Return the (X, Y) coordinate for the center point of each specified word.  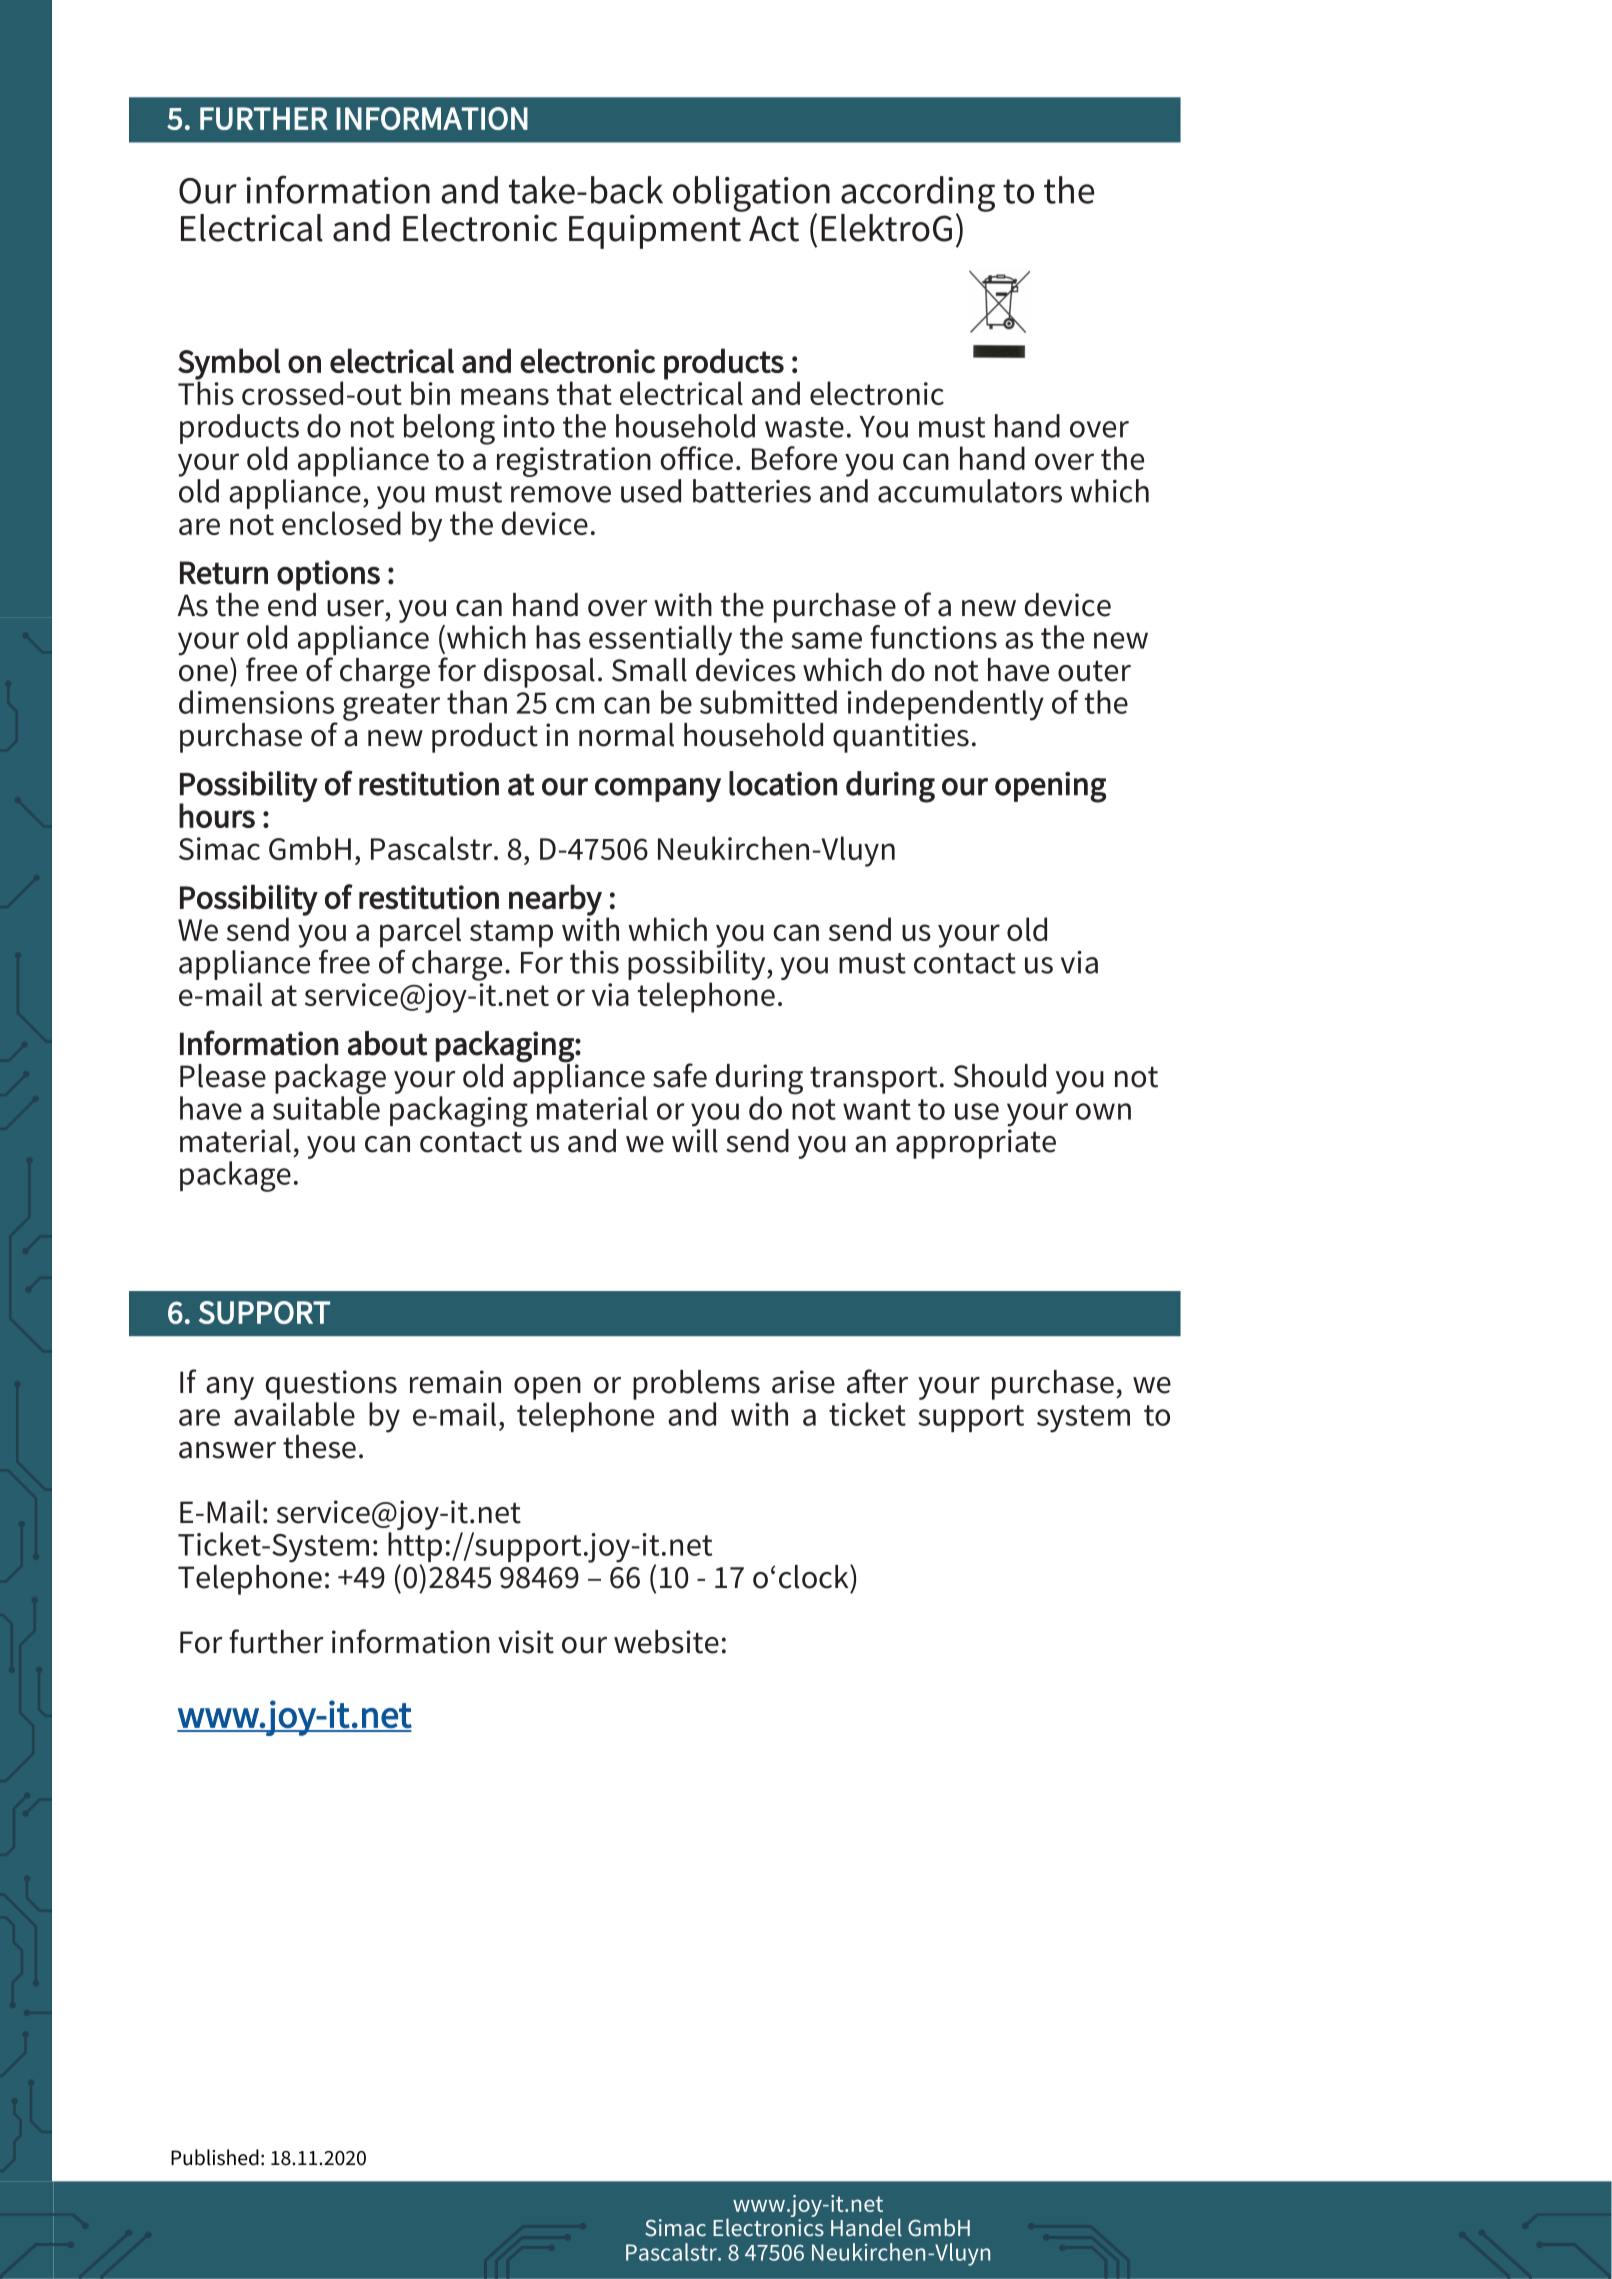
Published (215, 2157)
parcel (420, 933)
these (319, 1447)
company (658, 790)
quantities (901, 738)
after (877, 1381)
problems (696, 1385)
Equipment (655, 231)
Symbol (229, 365)
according (918, 195)
